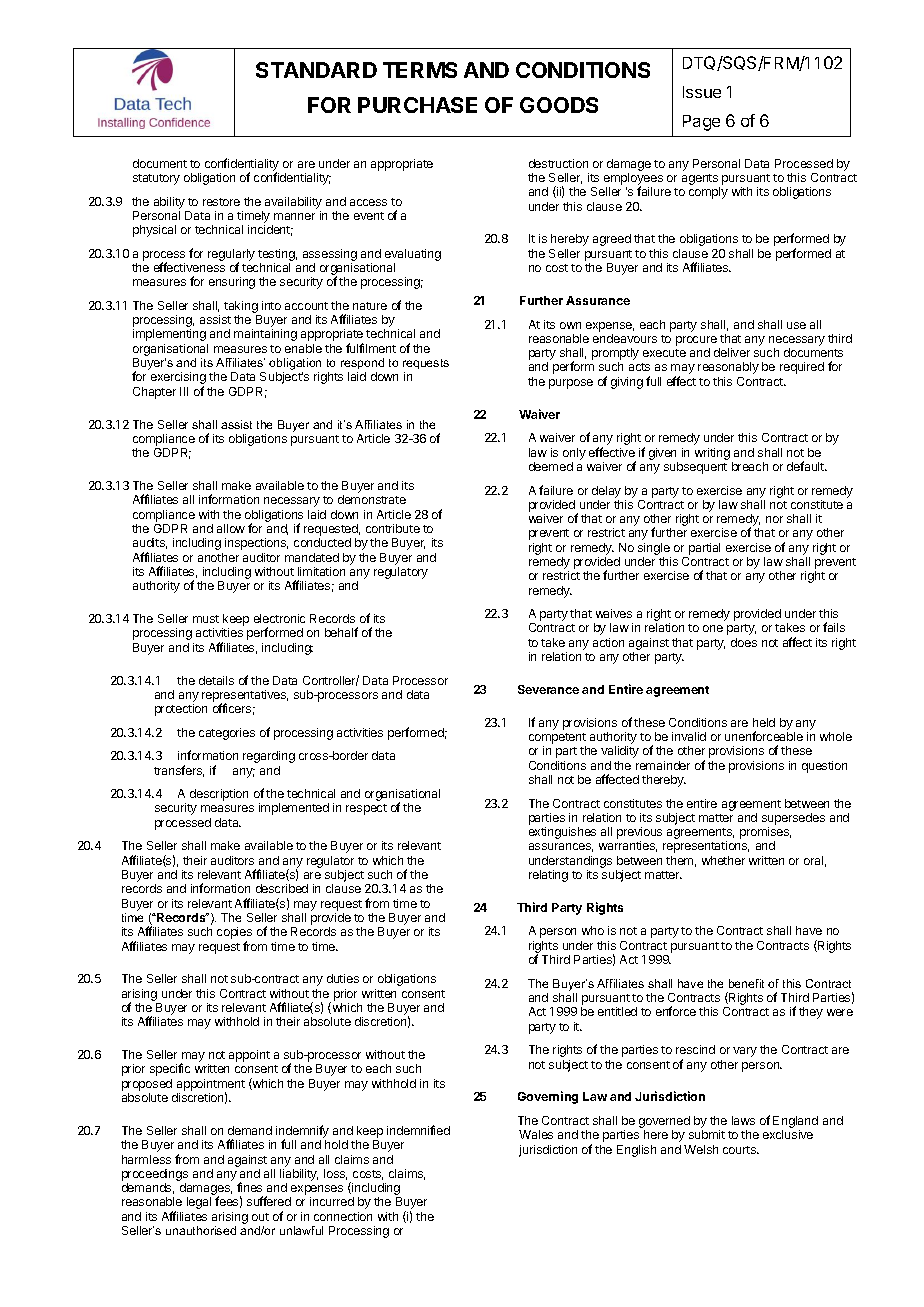  What do you see at coordinates (702, 92) in the screenshot?
I see `Issue` at bounding box center [702, 92].
